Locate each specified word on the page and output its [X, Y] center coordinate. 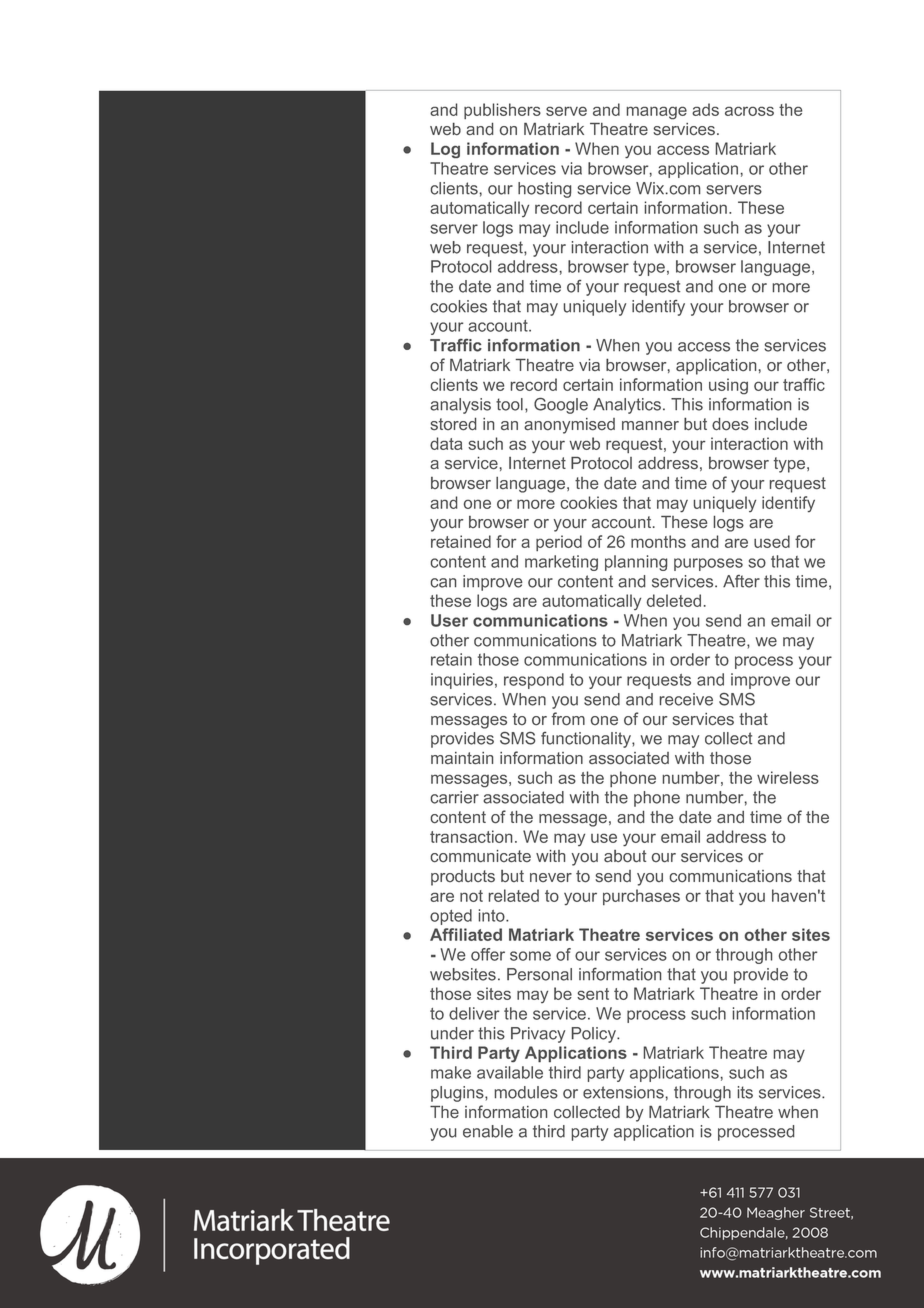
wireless [788, 777]
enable [488, 1131]
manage [656, 113]
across [749, 111]
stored [453, 424]
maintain [462, 758]
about [625, 856]
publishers [502, 111]
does [730, 424]
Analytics [627, 406]
